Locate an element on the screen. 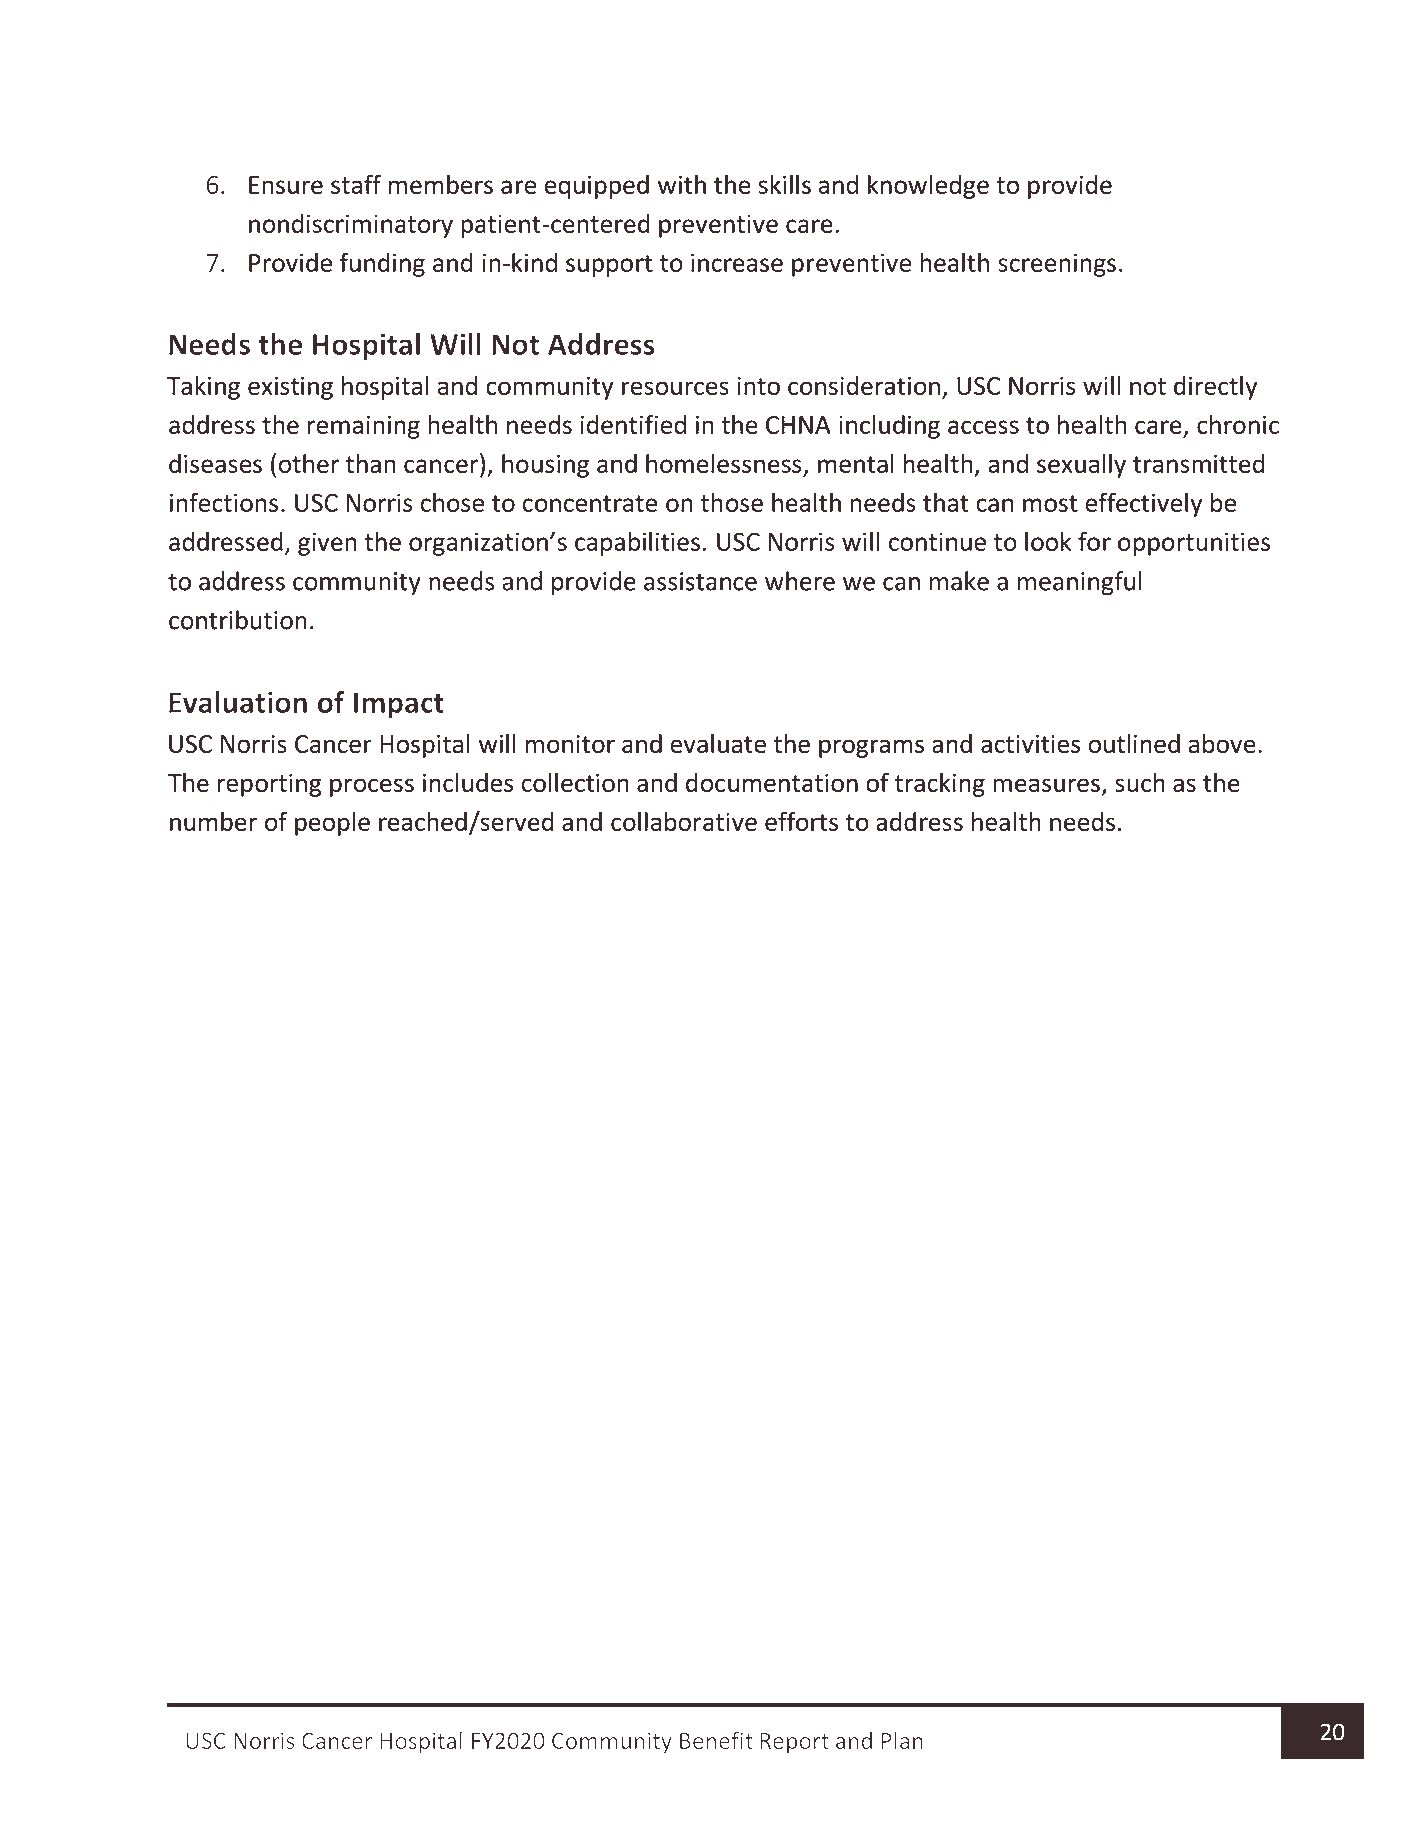 This screenshot has height=1837, width=1419. evaluate is located at coordinates (718, 743).
